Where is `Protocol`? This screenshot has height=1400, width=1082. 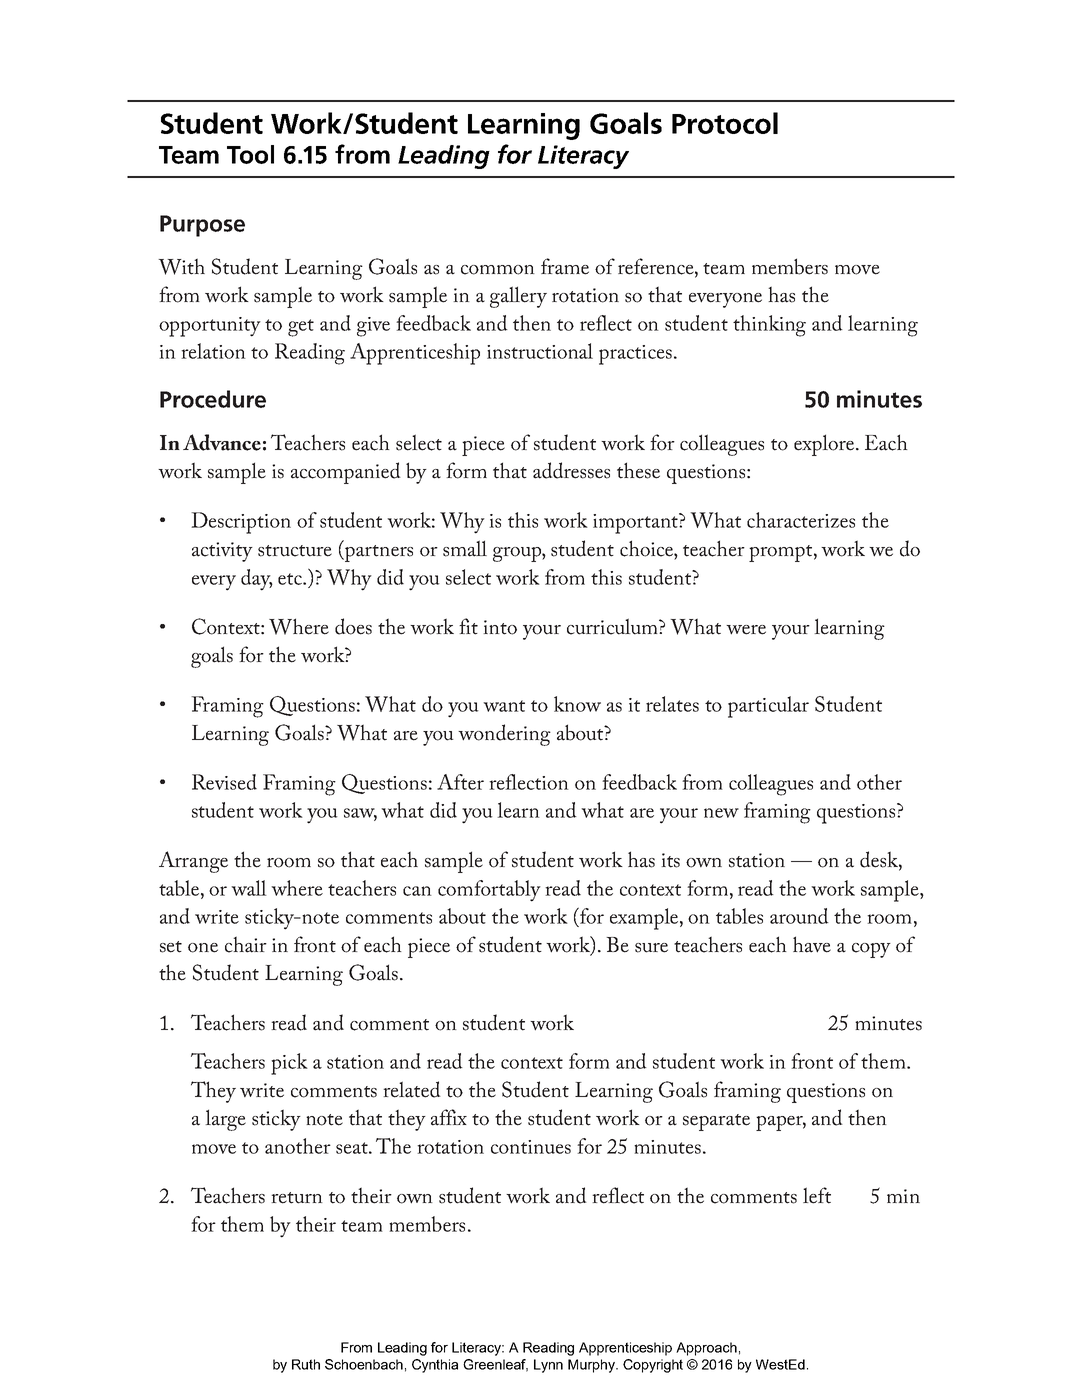
Protocol is located at coordinates (725, 123).
